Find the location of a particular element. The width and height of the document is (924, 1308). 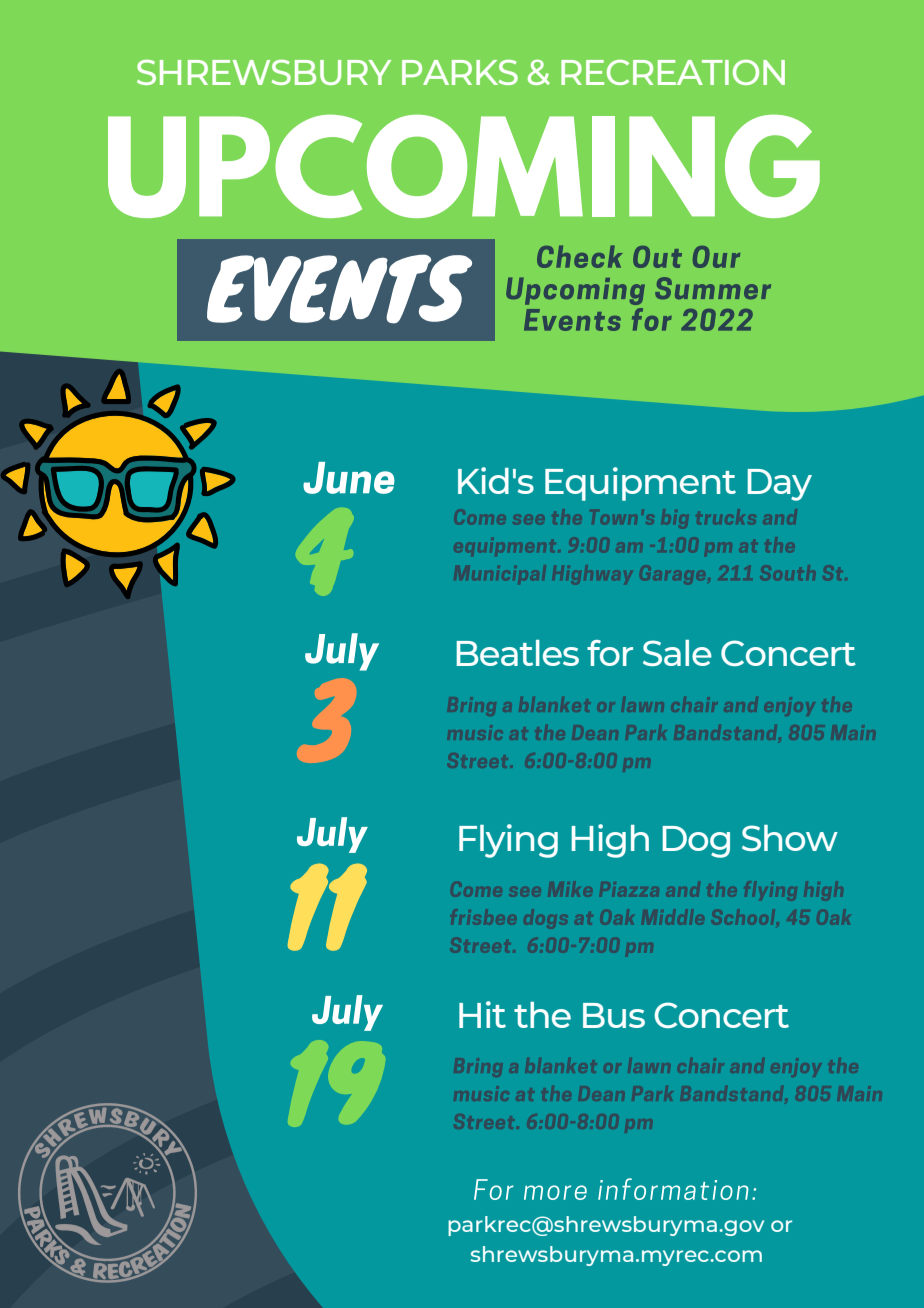

Our is located at coordinates (716, 257).
